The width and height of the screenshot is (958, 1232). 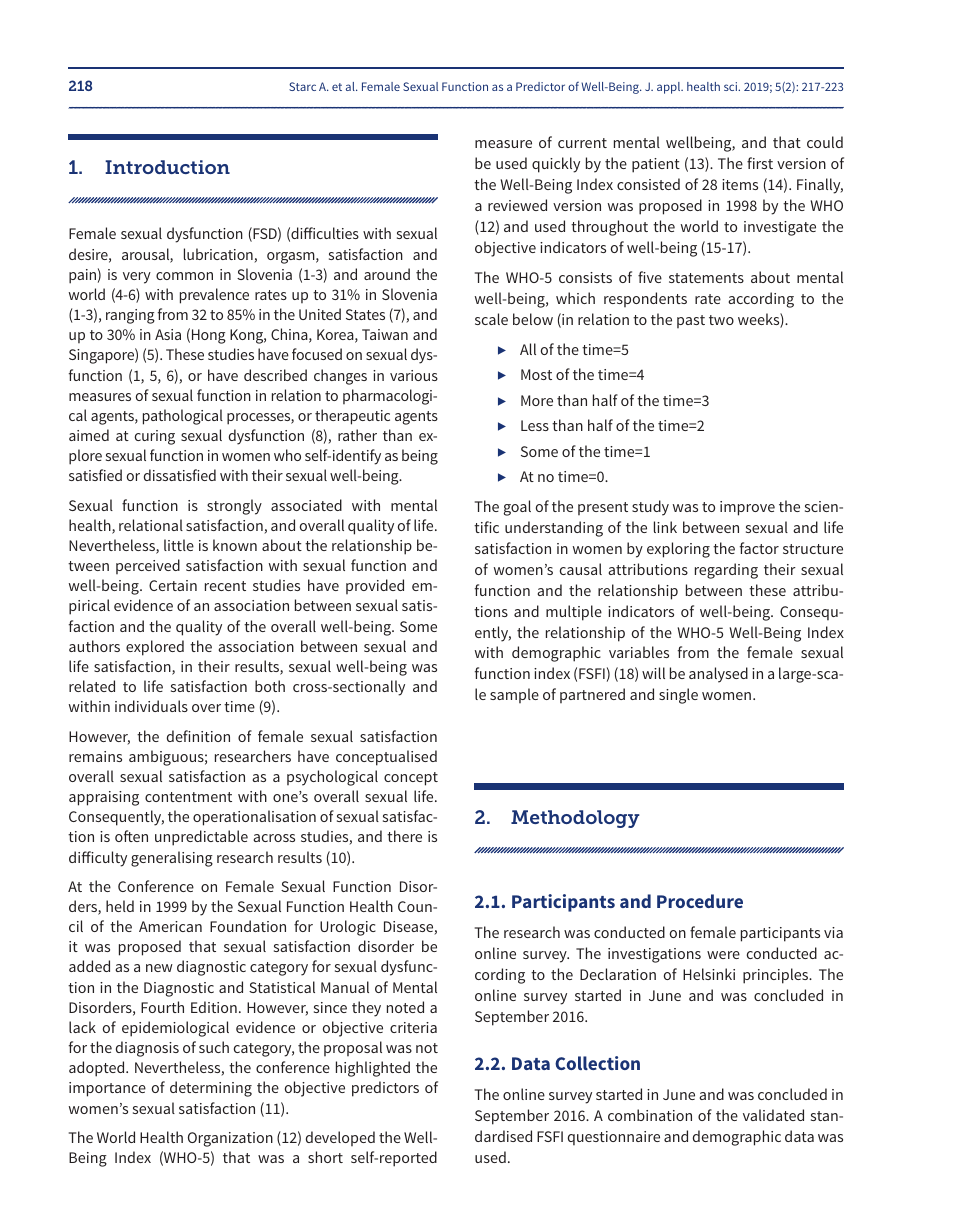 What do you see at coordinates (404, 836) in the screenshot?
I see `there` at bounding box center [404, 836].
